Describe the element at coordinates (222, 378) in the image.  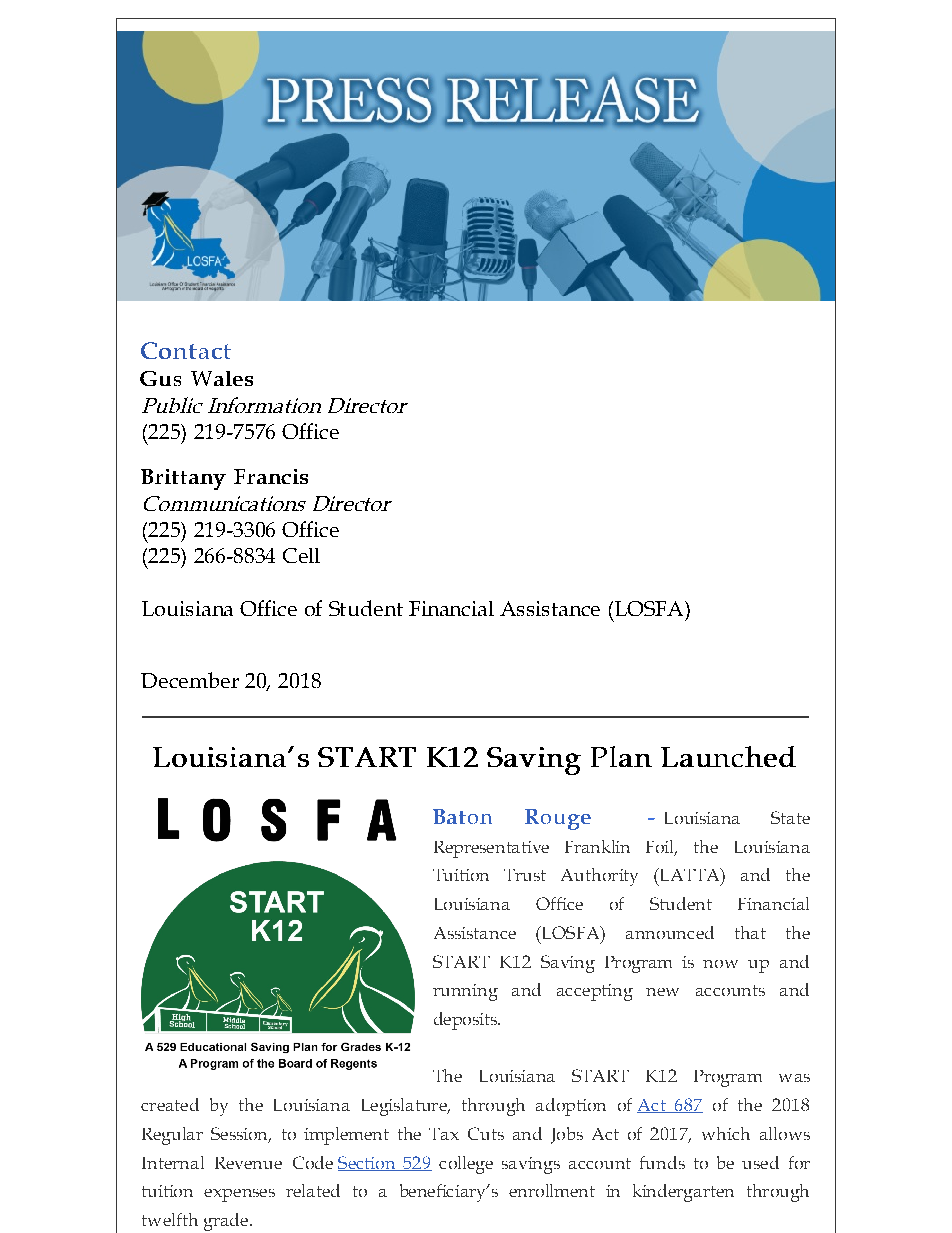
I see `Wales` at that location.
